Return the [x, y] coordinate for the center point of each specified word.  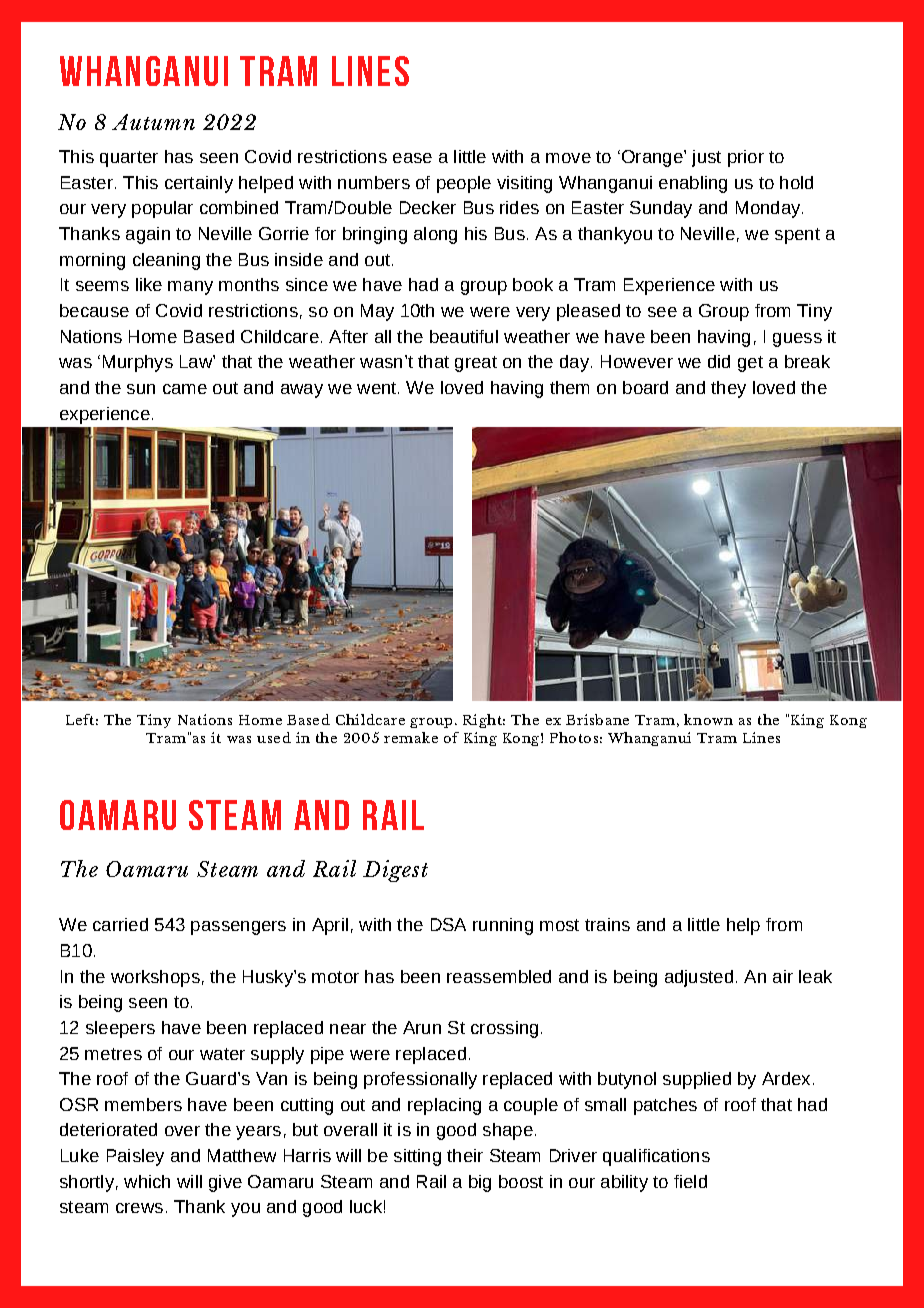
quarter [129, 159]
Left [80, 719]
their [465, 1155]
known [708, 719]
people [464, 184]
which [147, 1181]
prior [746, 158]
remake [411, 737]
